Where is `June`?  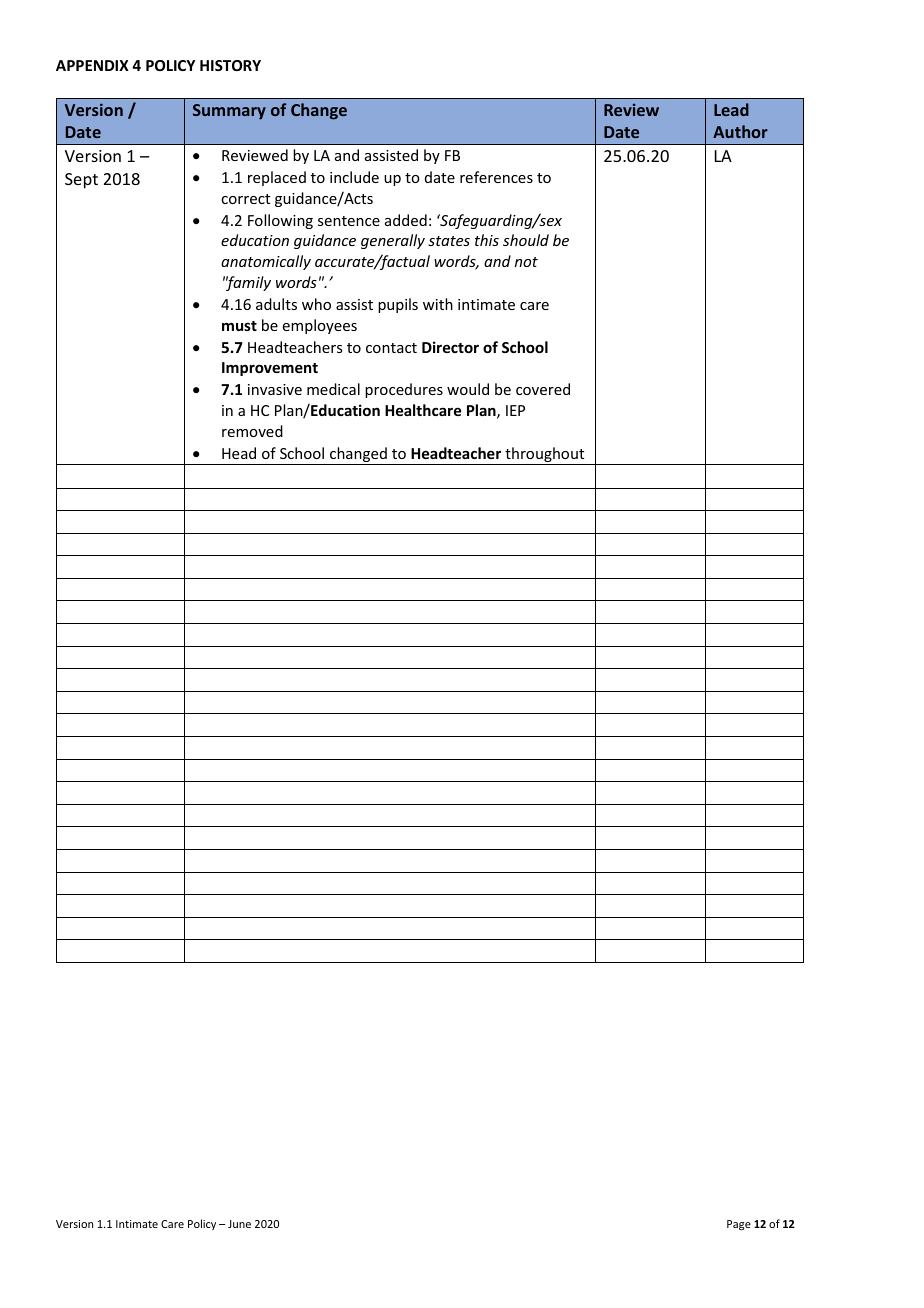 June is located at coordinates (239, 1224).
